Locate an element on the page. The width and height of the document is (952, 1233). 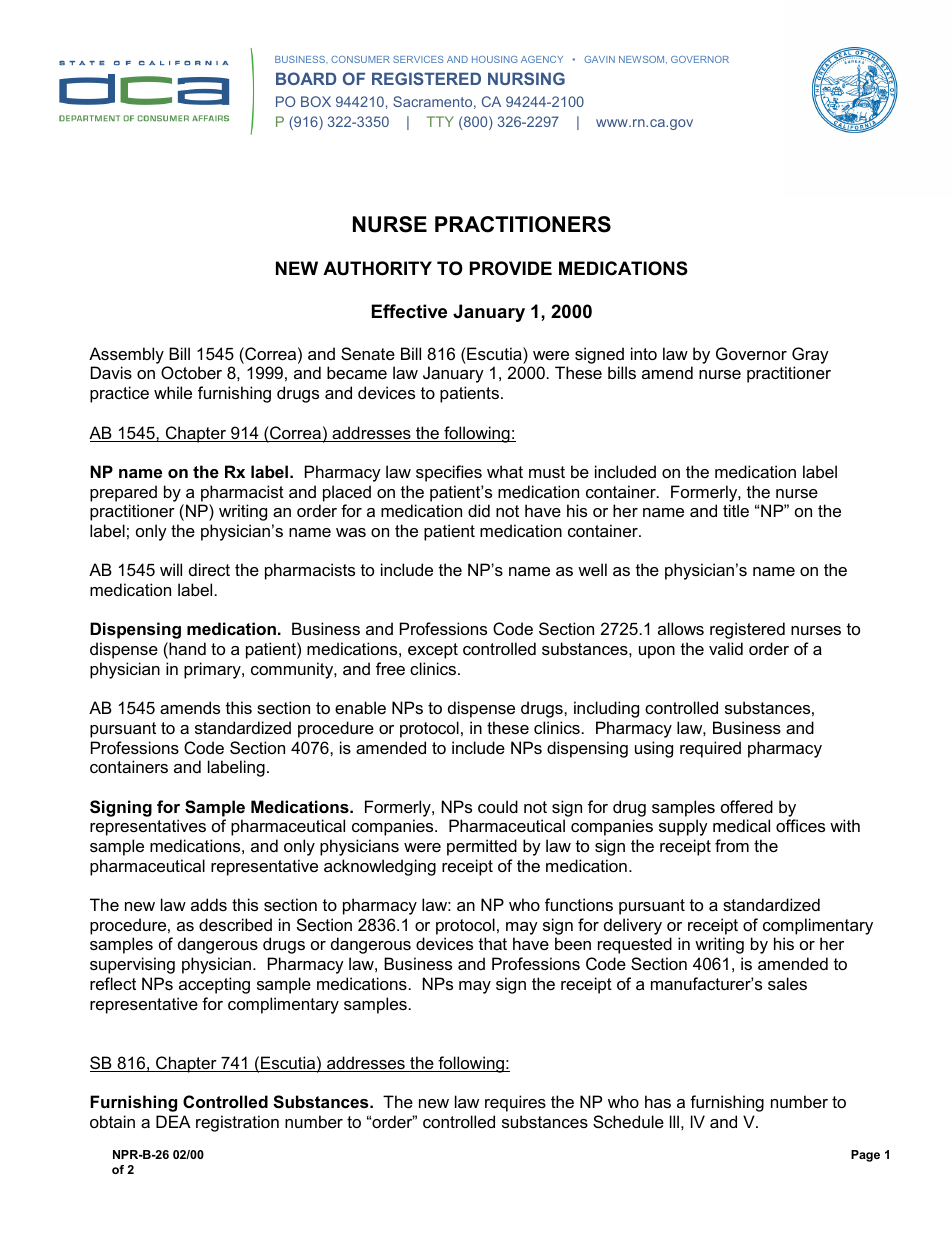
except is located at coordinates (433, 651).
